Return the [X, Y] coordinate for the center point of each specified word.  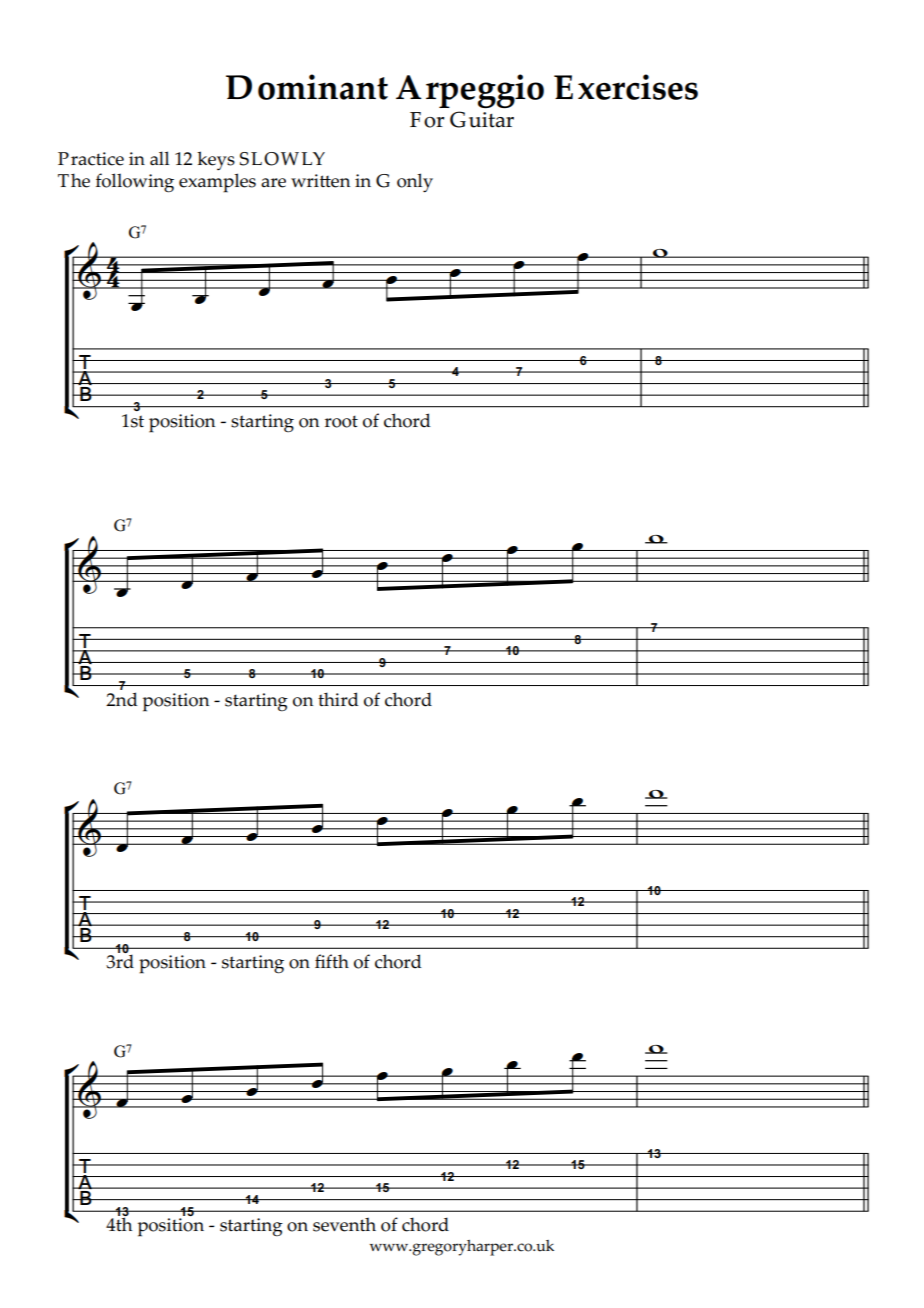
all [159, 158]
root [341, 421]
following [135, 183]
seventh [344, 1224]
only [415, 183]
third [338, 699]
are [273, 183]
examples [217, 183]
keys [216, 160]
